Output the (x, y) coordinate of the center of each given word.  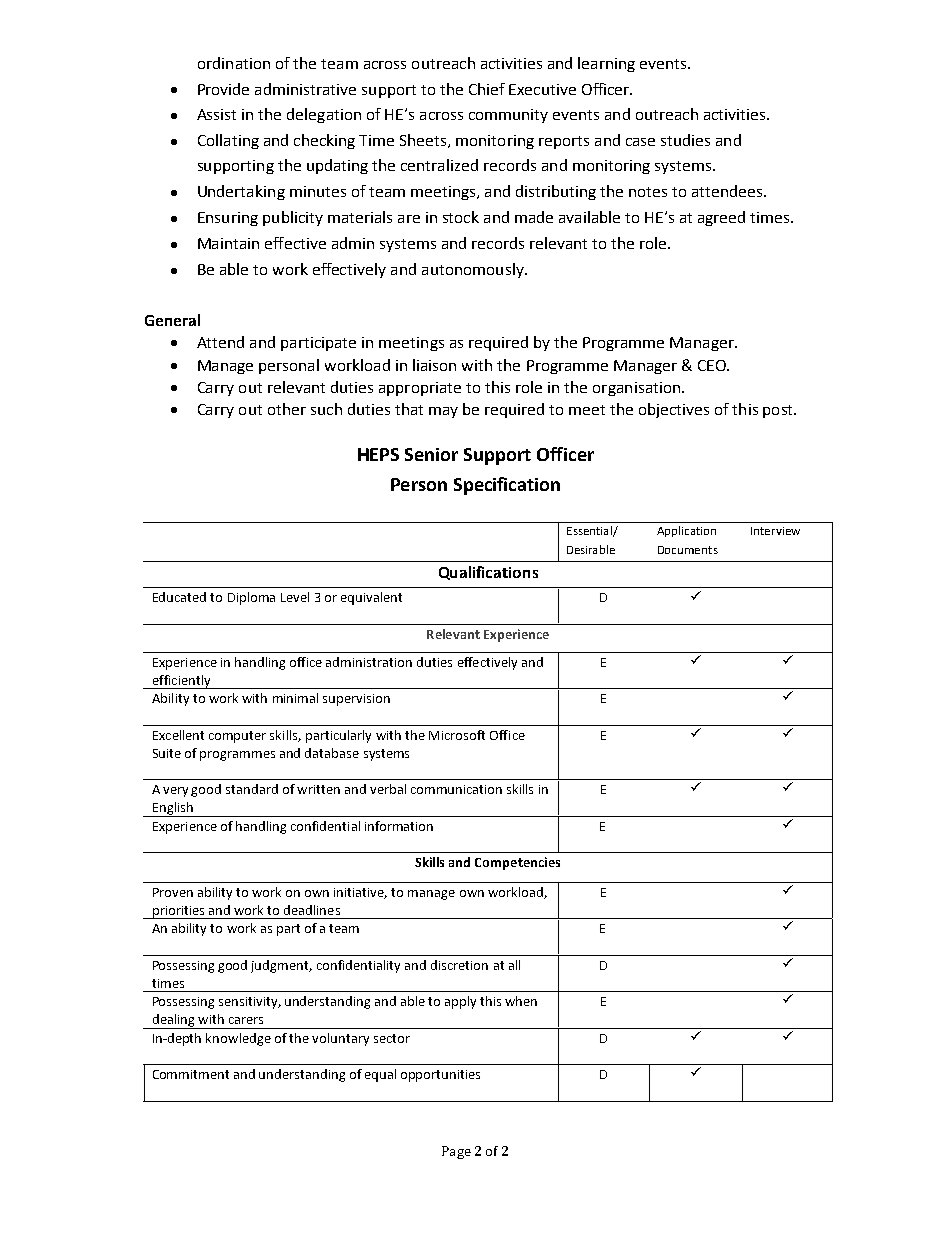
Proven (173, 892)
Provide (223, 89)
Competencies (517, 863)
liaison (434, 365)
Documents (688, 550)
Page (456, 1152)
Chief (487, 89)
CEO (713, 365)
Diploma (251, 598)
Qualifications (488, 573)
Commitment (191, 1074)
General (172, 320)
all (514, 965)
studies (685, 140)
